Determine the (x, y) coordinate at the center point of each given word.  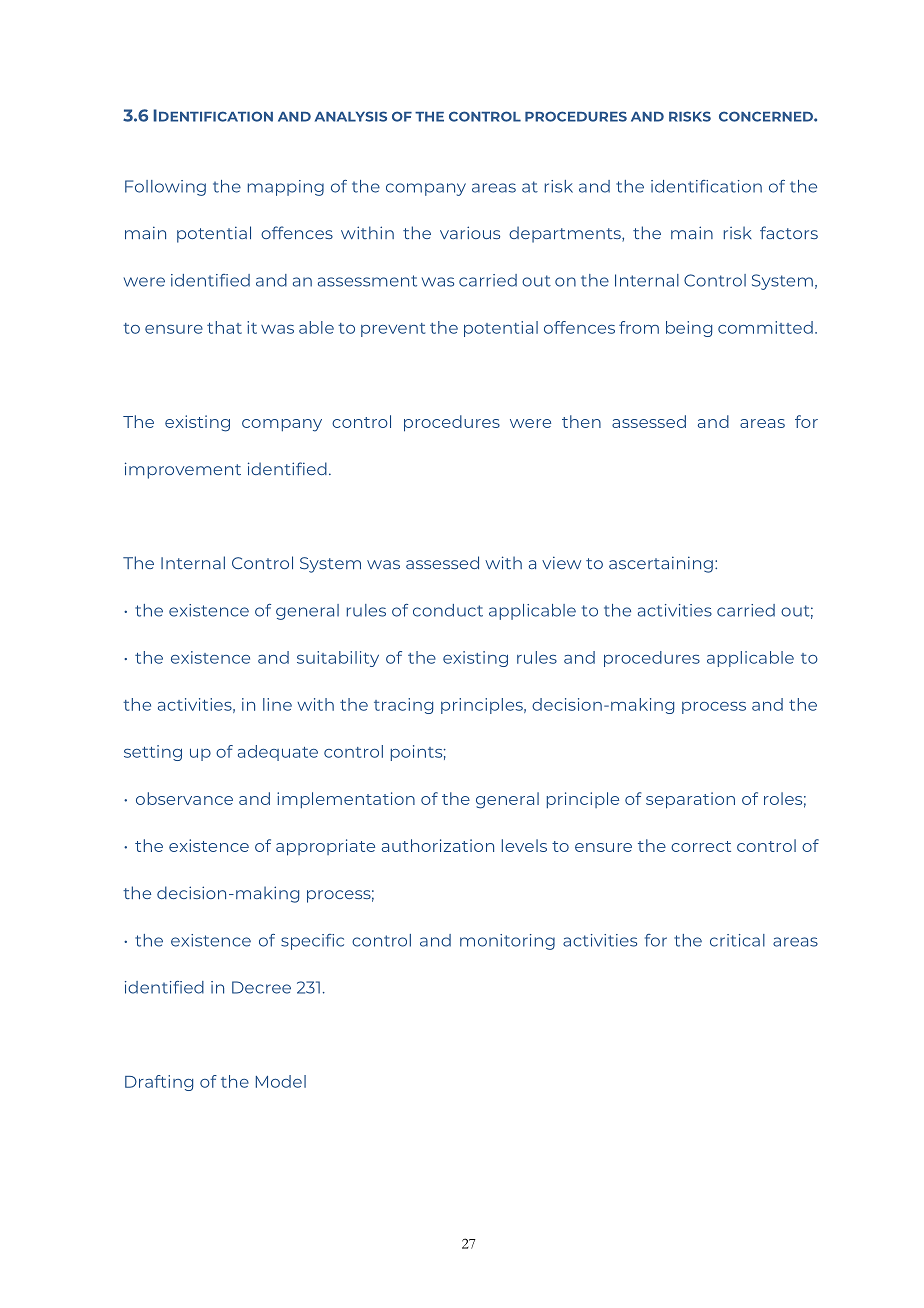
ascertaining (661, 564)
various (470, 232)
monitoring (507, 942)
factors (789, 232)
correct (701, 846)
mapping (286, 188)
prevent (393, 330)
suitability (338, 659)
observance (184, 798)
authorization (438, 845)
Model (281, 1081)
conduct (448, 610)
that (224, 327)
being (689, 329)
